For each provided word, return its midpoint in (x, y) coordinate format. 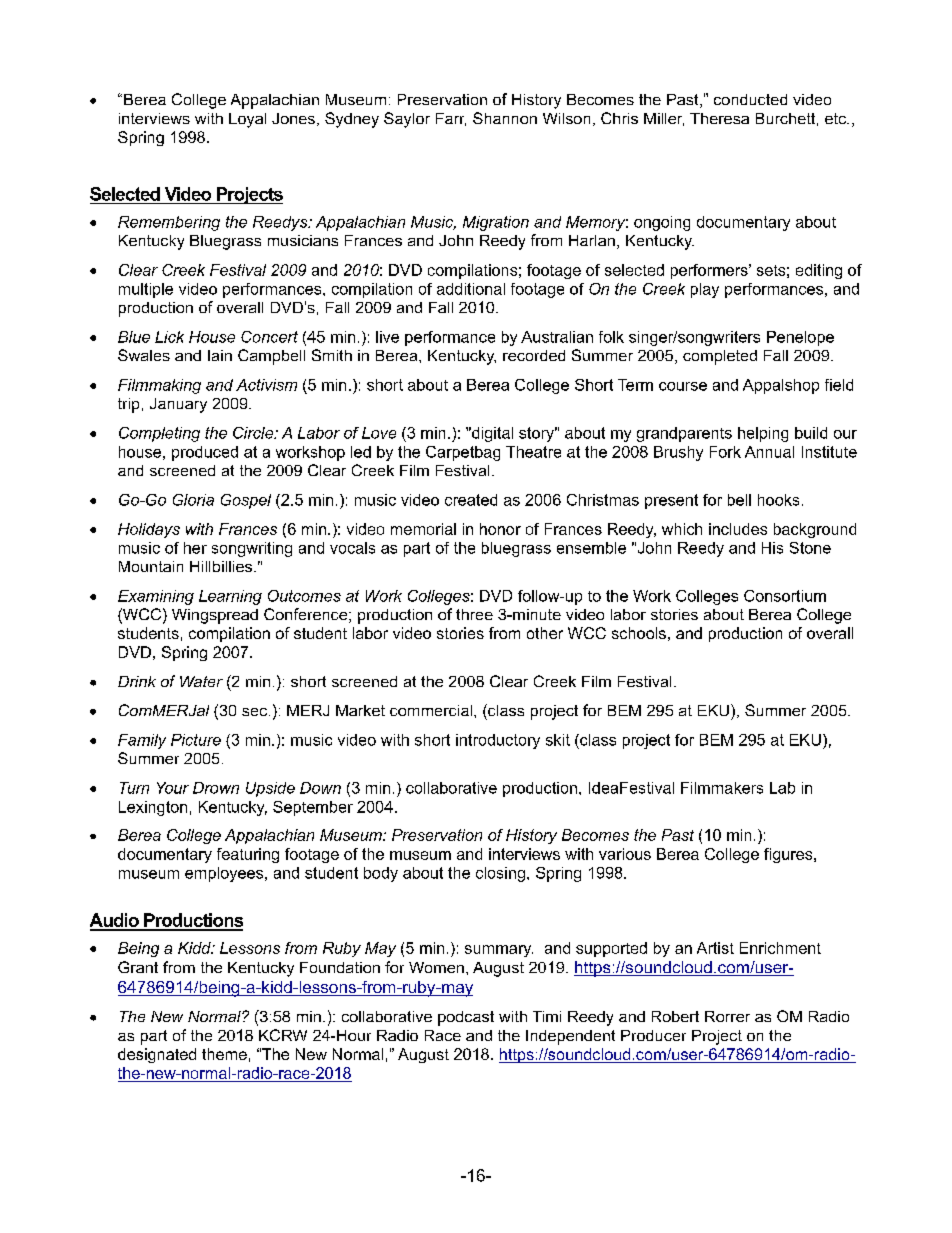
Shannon (505, 118)
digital (491, 434)
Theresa (719, 118)
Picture (196, 740)
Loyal (247, 120)
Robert (675, 1016)
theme (224, 1054)
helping (763, 434)
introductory (498, 741)
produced (205, 453)
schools (639, 633)
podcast (466, 1018)
